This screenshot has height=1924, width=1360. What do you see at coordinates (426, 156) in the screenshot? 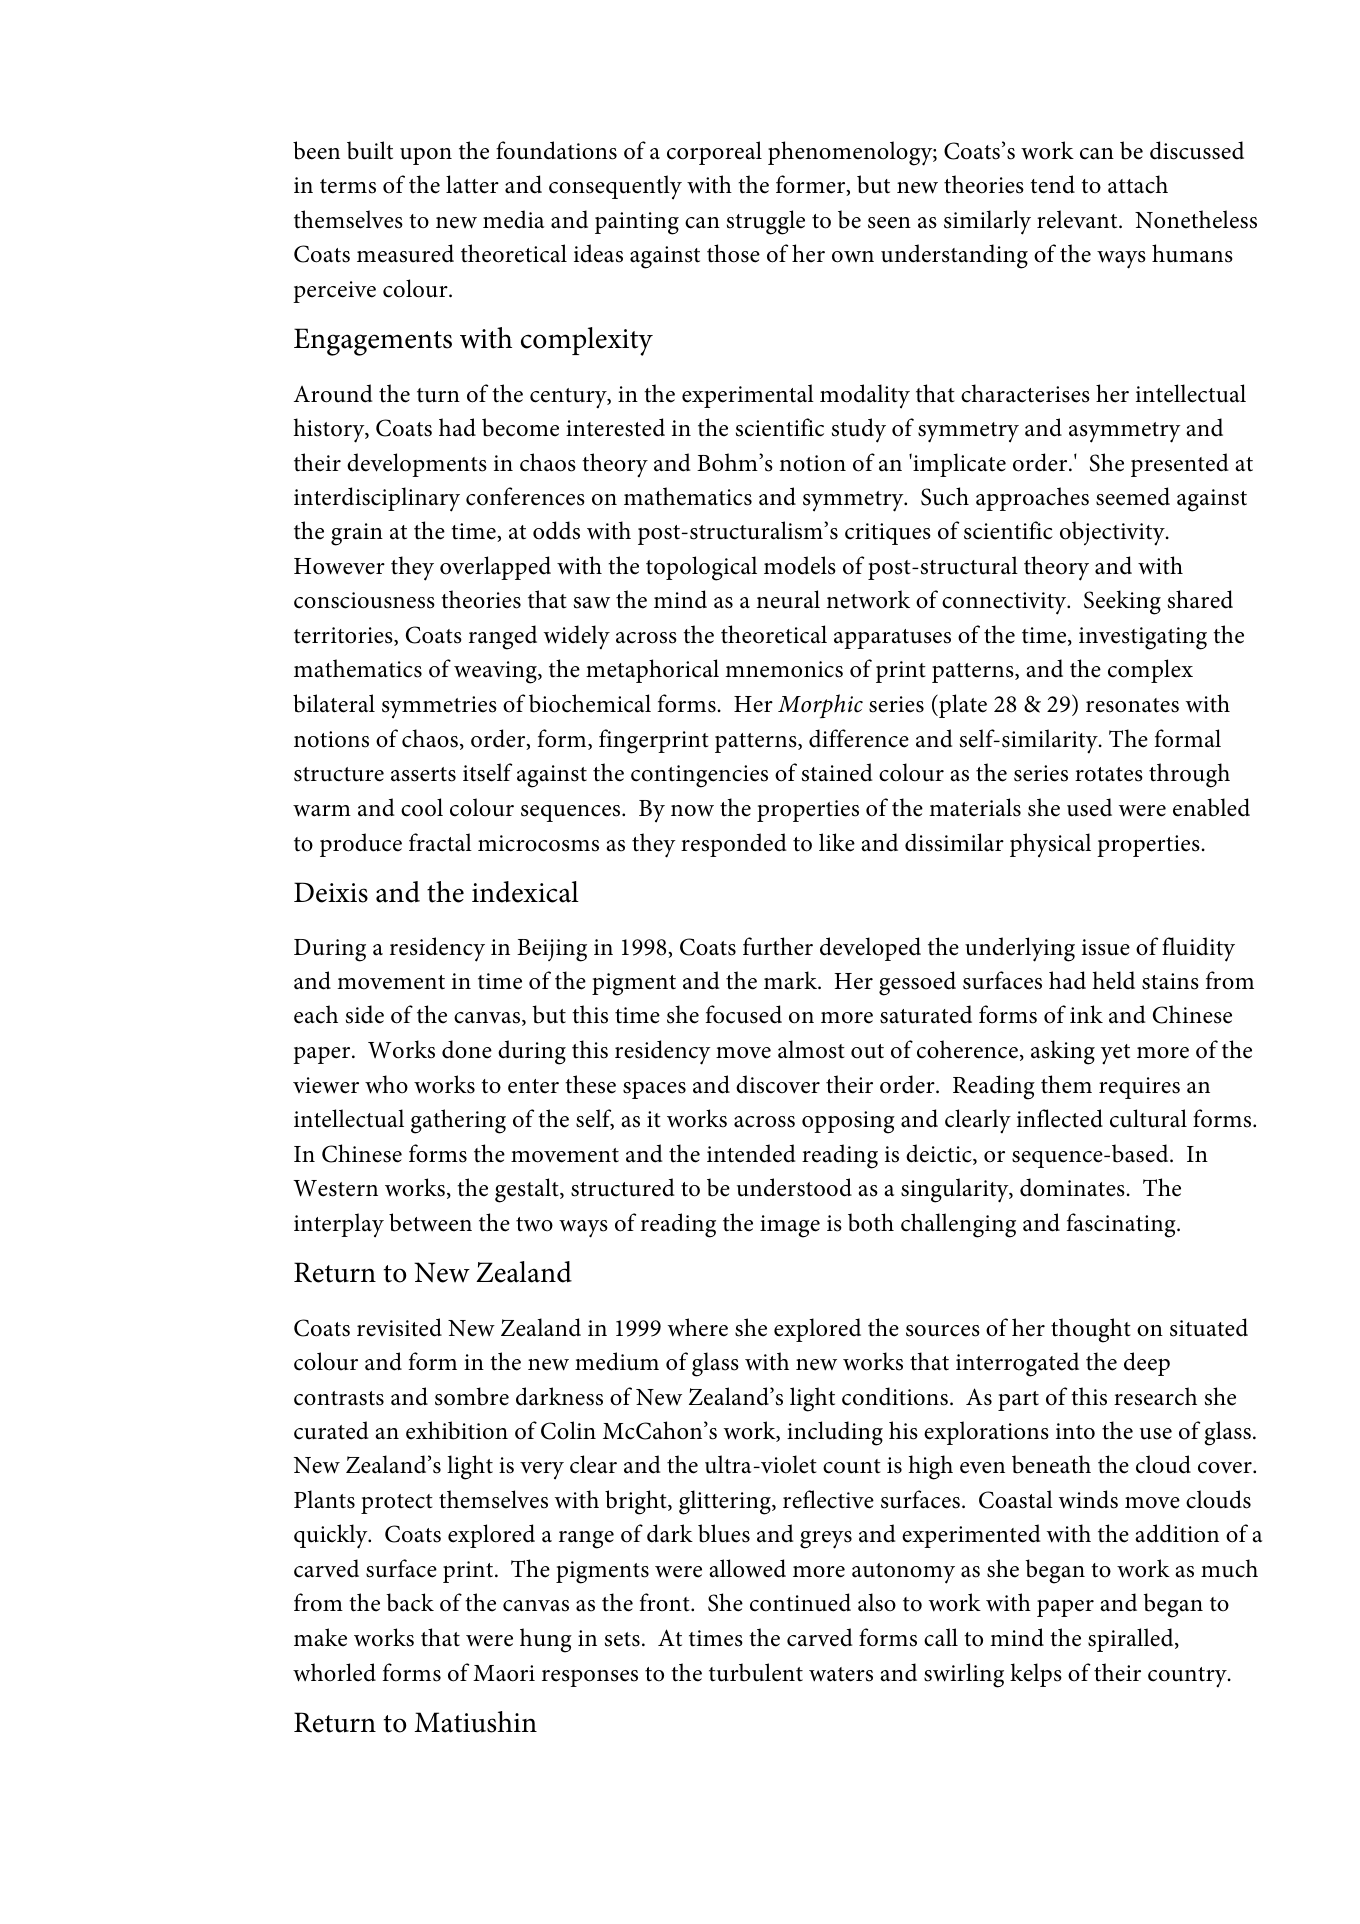
I see `upon` at bounding box center [426, 156].
